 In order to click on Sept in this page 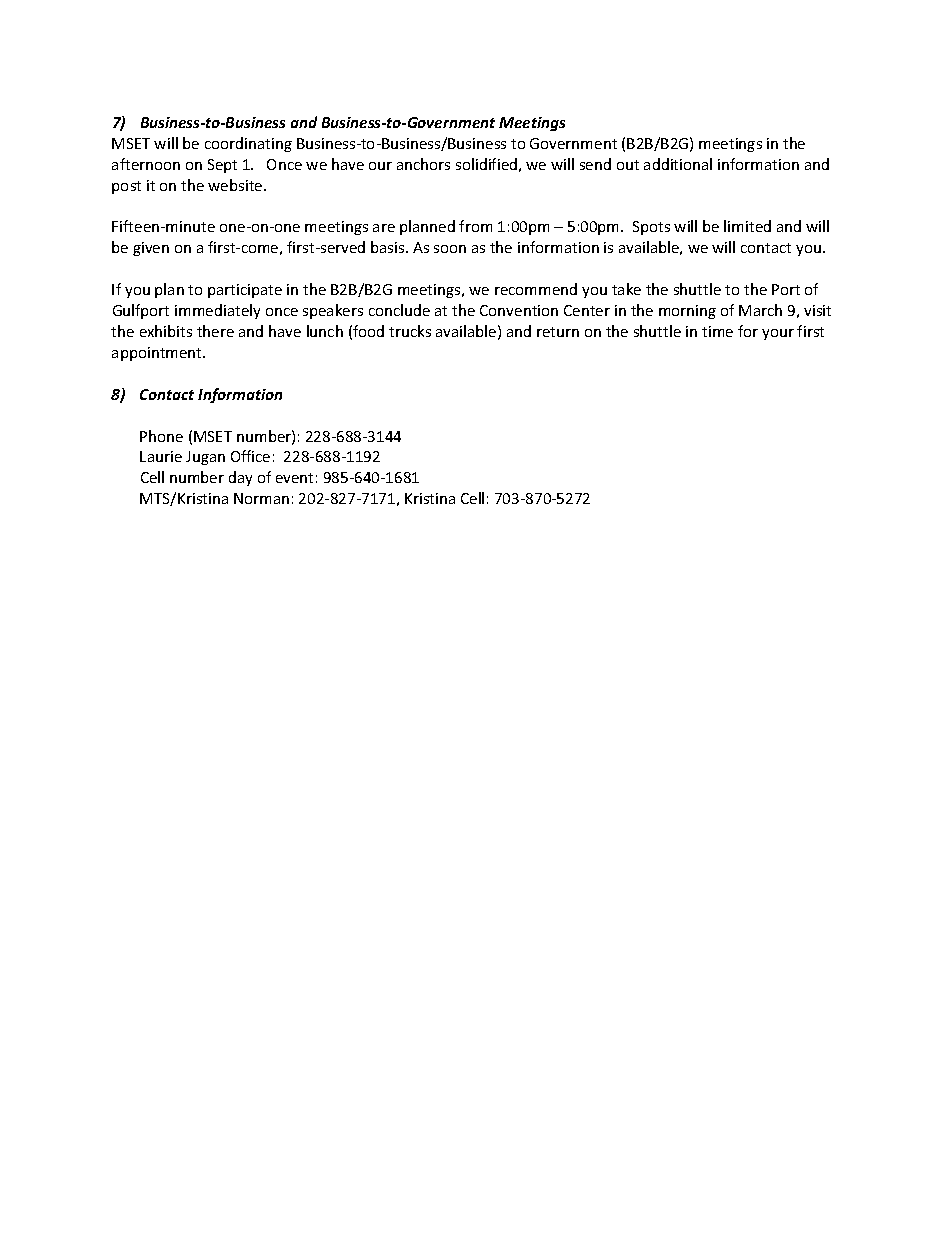, I will do `click(222, 166)`.
